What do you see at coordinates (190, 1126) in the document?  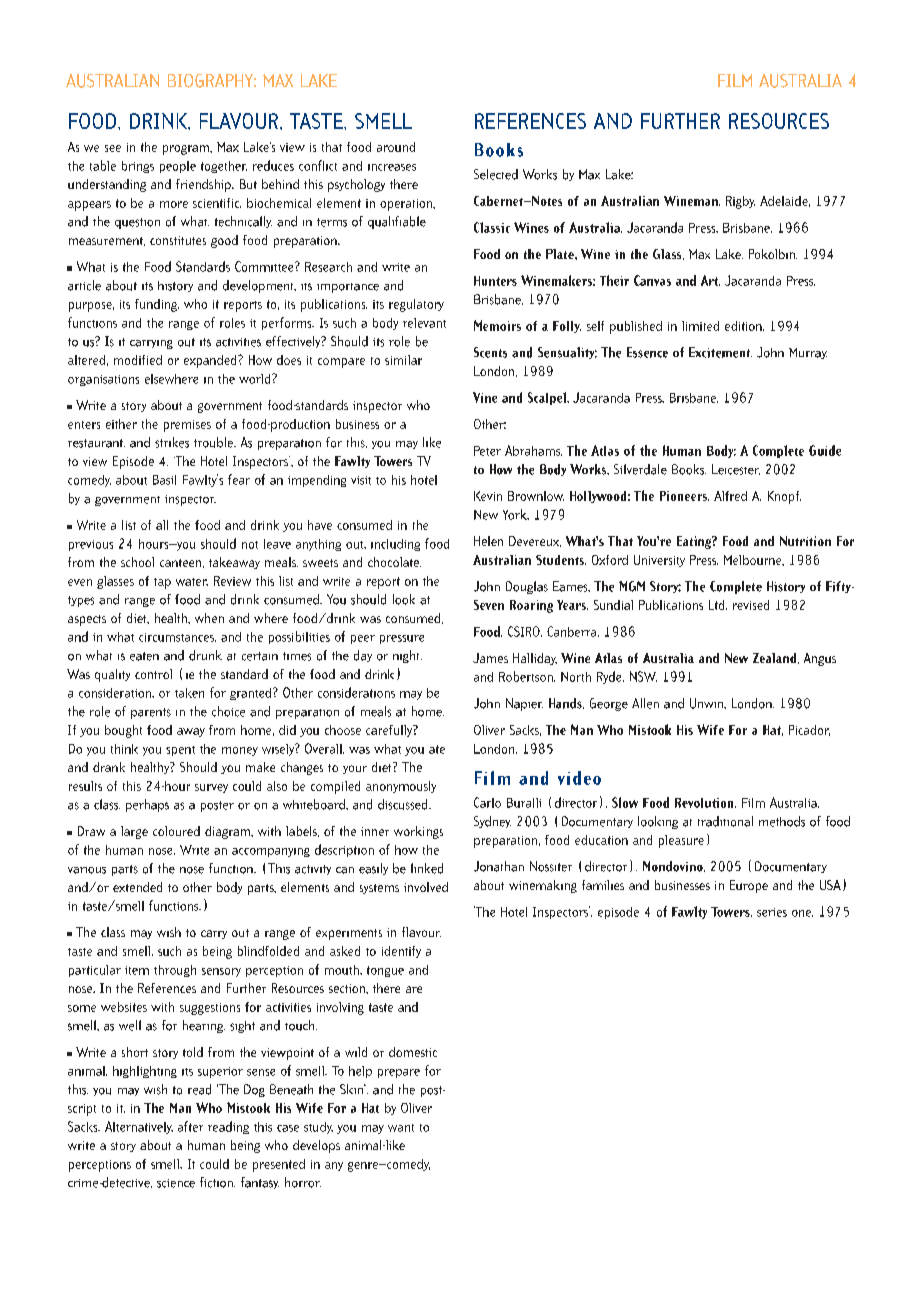 I see `after` at bounding box center [190, 1126].
